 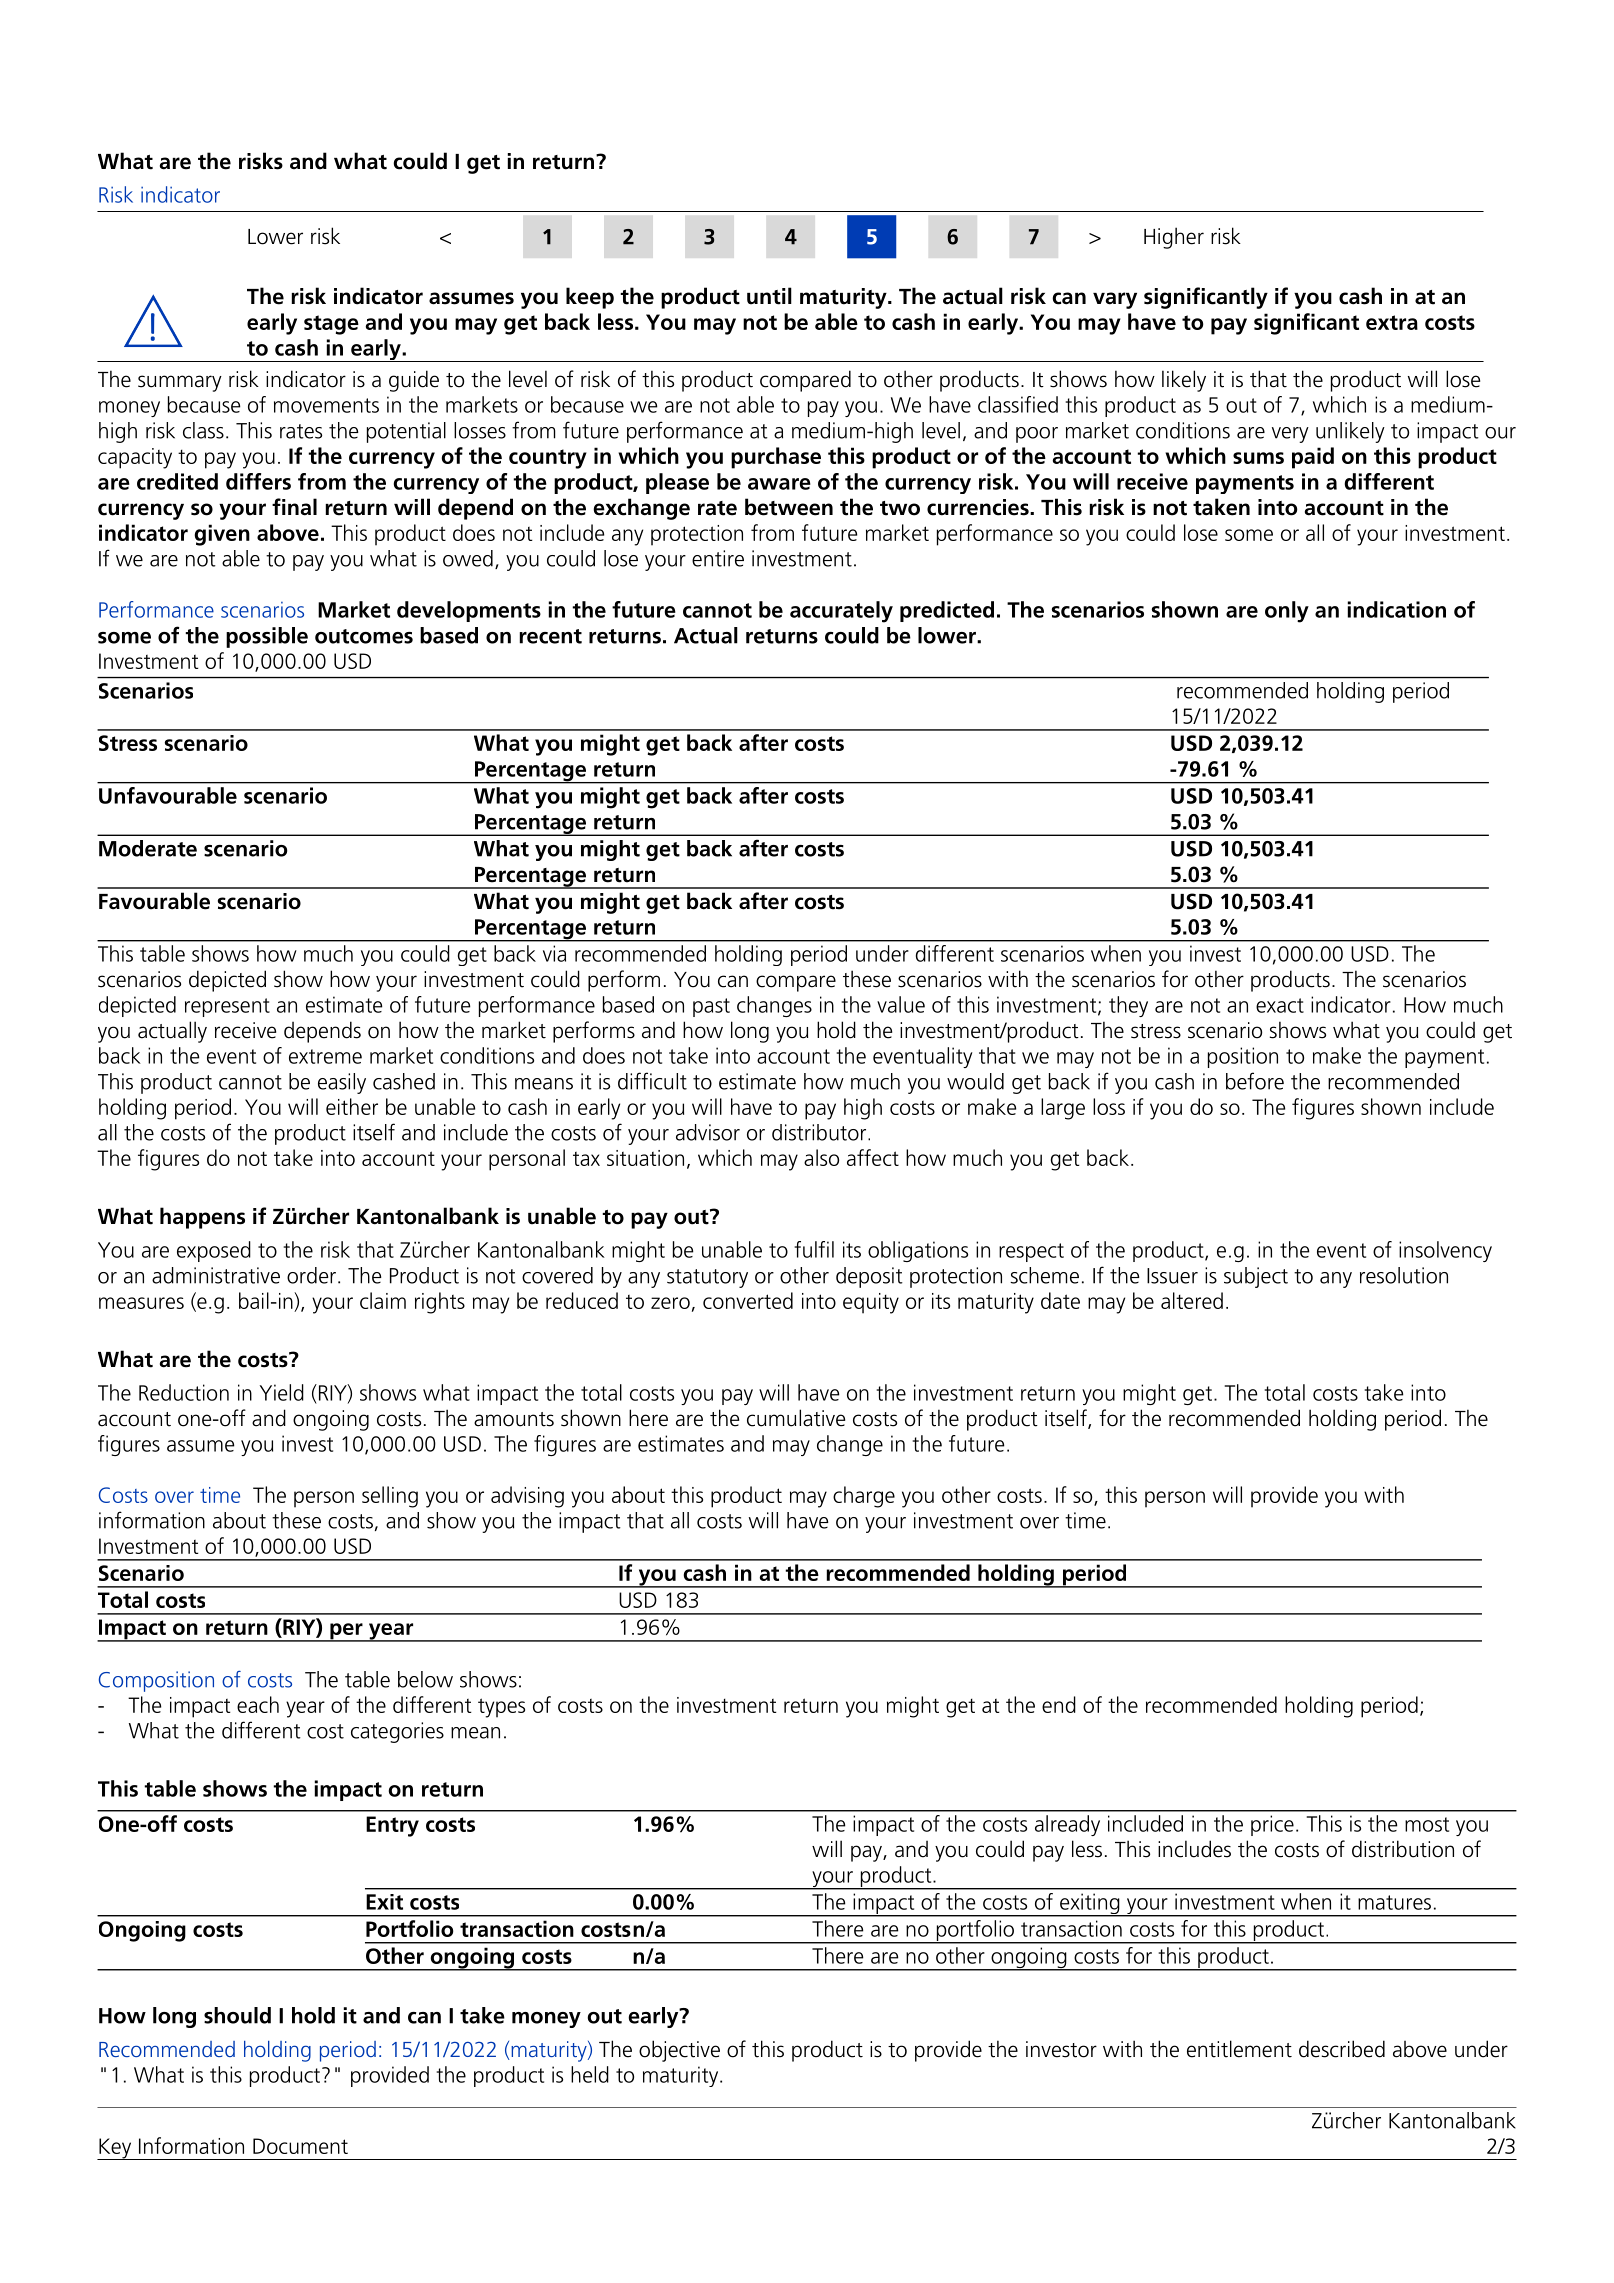 I want to click on Document, so click(x=300, y=2146).
